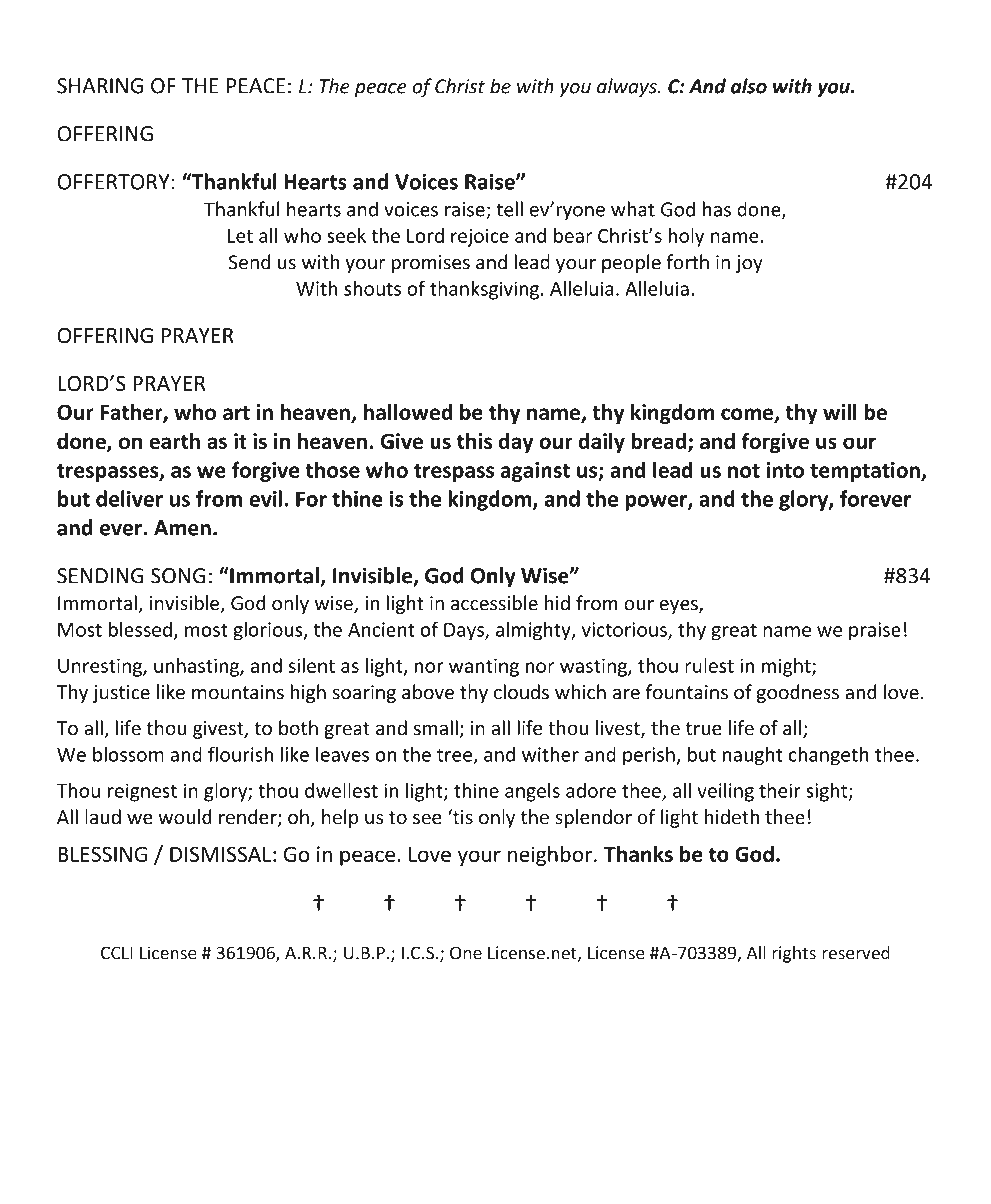  I want to click on BLESSING, so click(102, 854).
